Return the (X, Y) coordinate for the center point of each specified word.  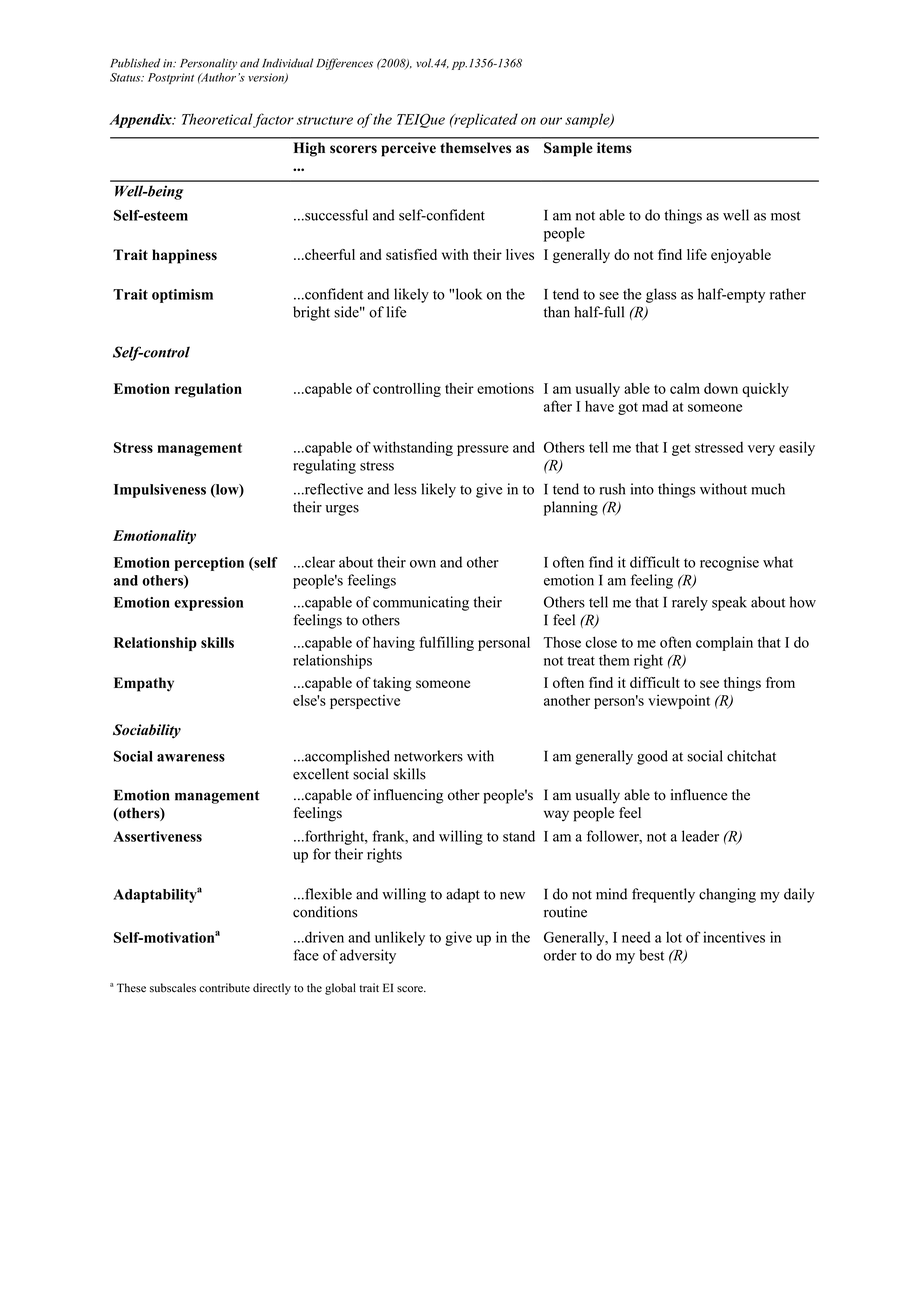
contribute (224, 988)
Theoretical (217, 119)
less (405, 489)
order (560, 955)
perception (209, 564)
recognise (729, 563)
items (614, 147)
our (551, 121)
